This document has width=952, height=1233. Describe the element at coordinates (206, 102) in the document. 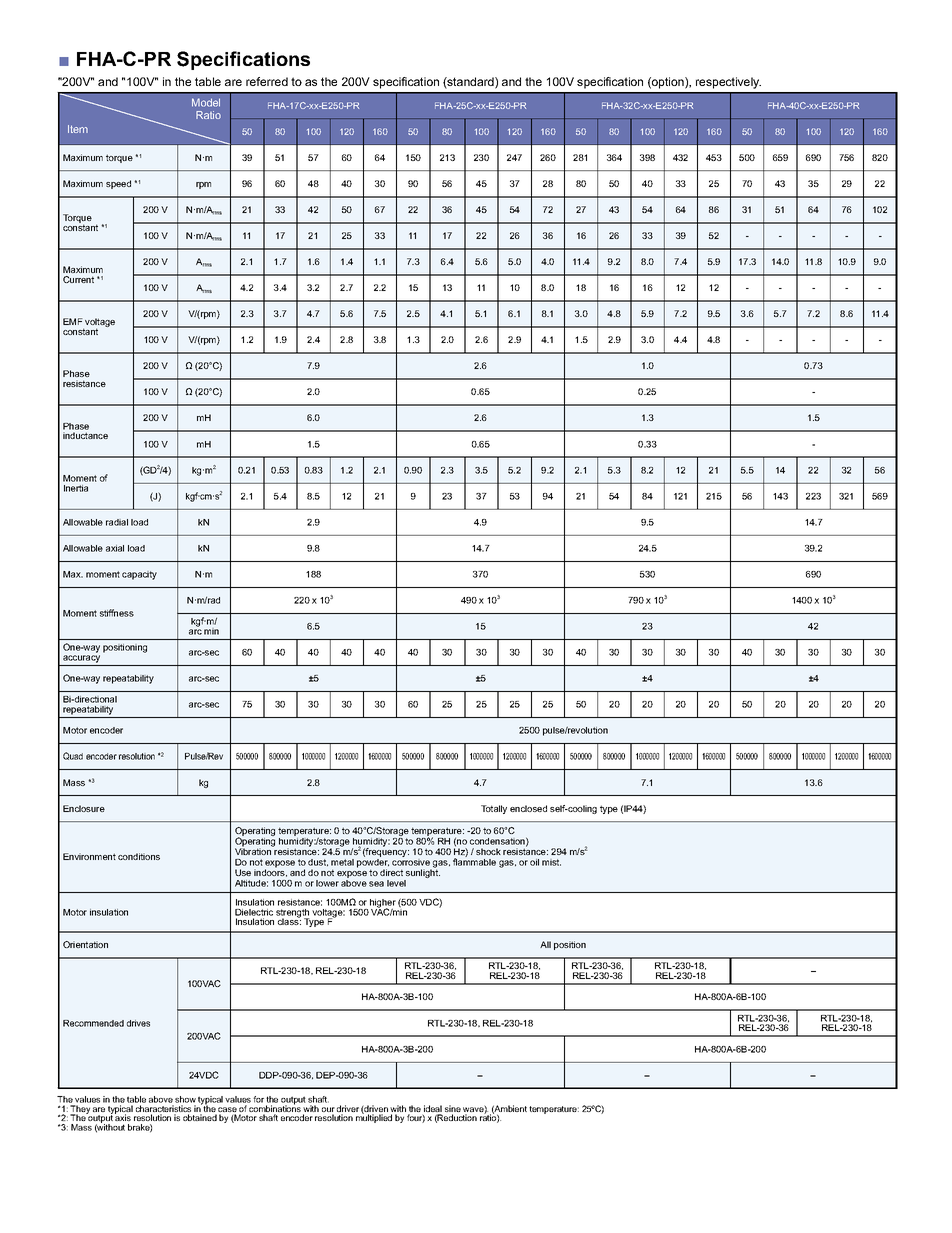

I see `Model` at that location.
